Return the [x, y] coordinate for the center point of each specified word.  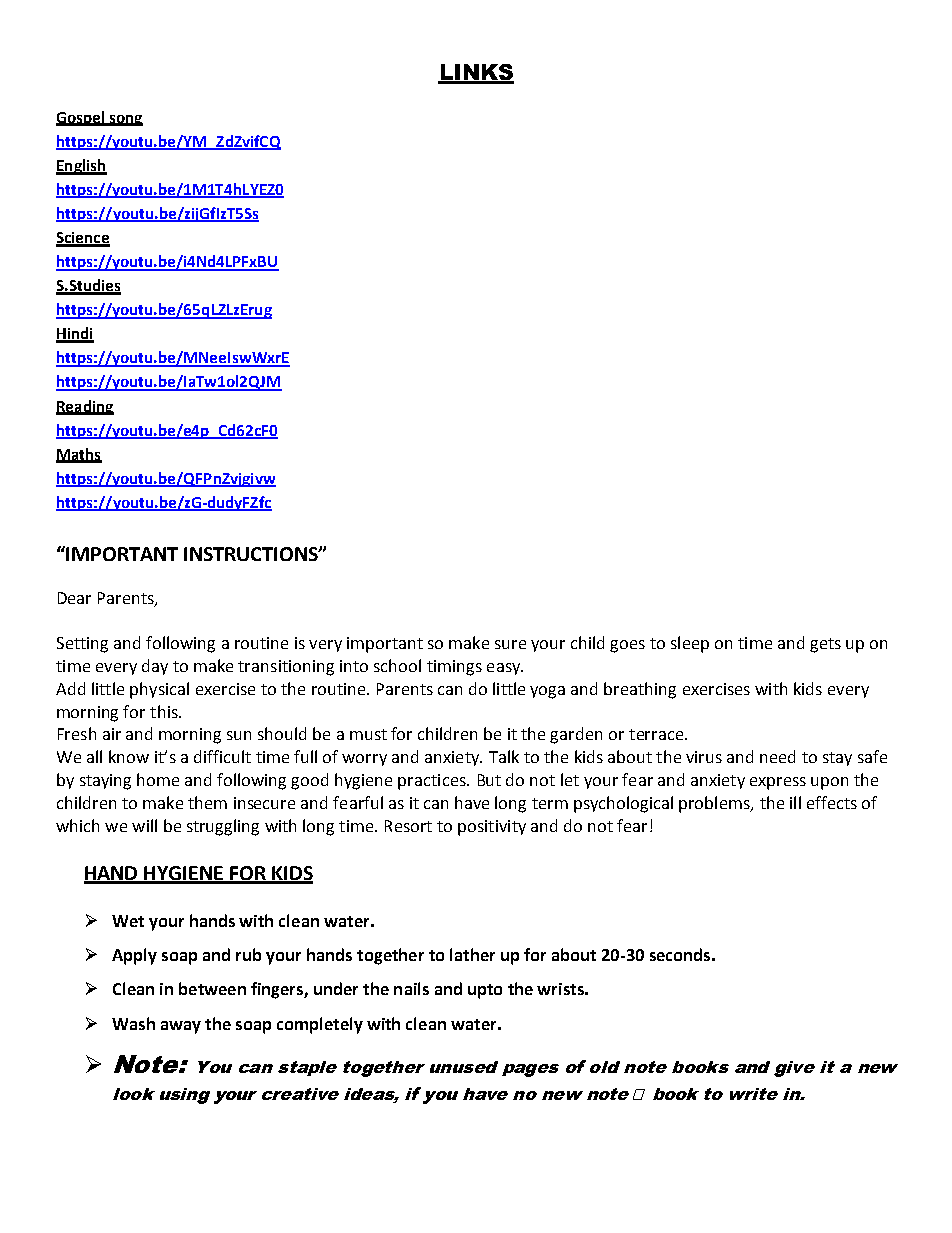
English [81, 167]
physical [159, 690]
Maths [79, 455]
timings [454, 668]
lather [472, 954]
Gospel [81, 118]
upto [485, 991]
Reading [85, 407]
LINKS [476, 73]
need [777, 756]
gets [825, 645]
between [212, 988]
